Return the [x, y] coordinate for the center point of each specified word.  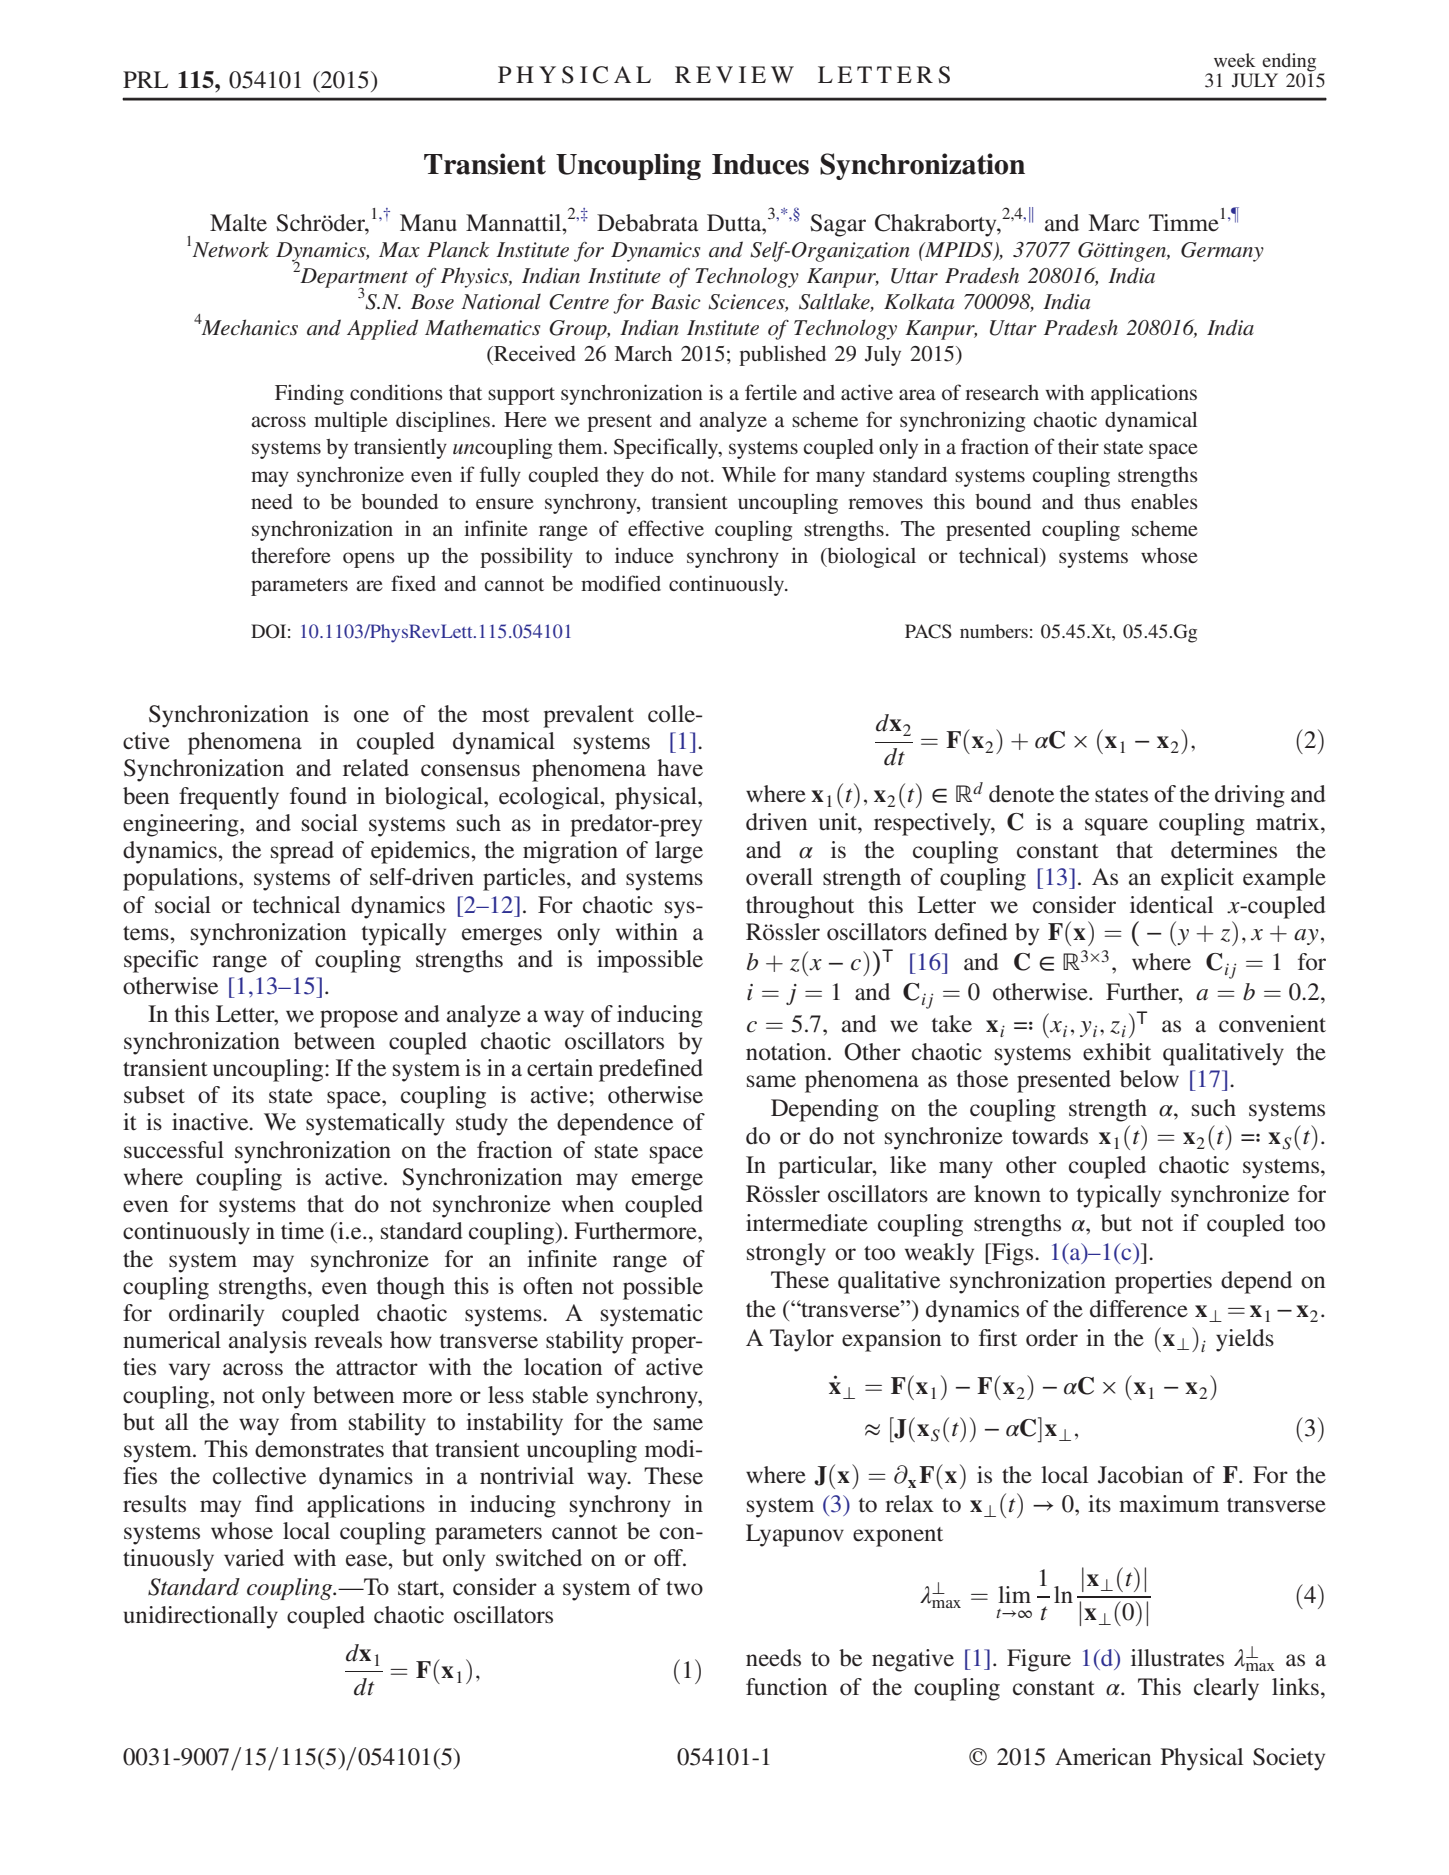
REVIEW [734, 74]
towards [1050, 1136]
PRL [145, 79]
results [154, 1504]
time [302, 1231]
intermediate [807, 1223]
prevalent [588, 716]
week [1234, 60]
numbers [994, 631]
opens [369, 560]
